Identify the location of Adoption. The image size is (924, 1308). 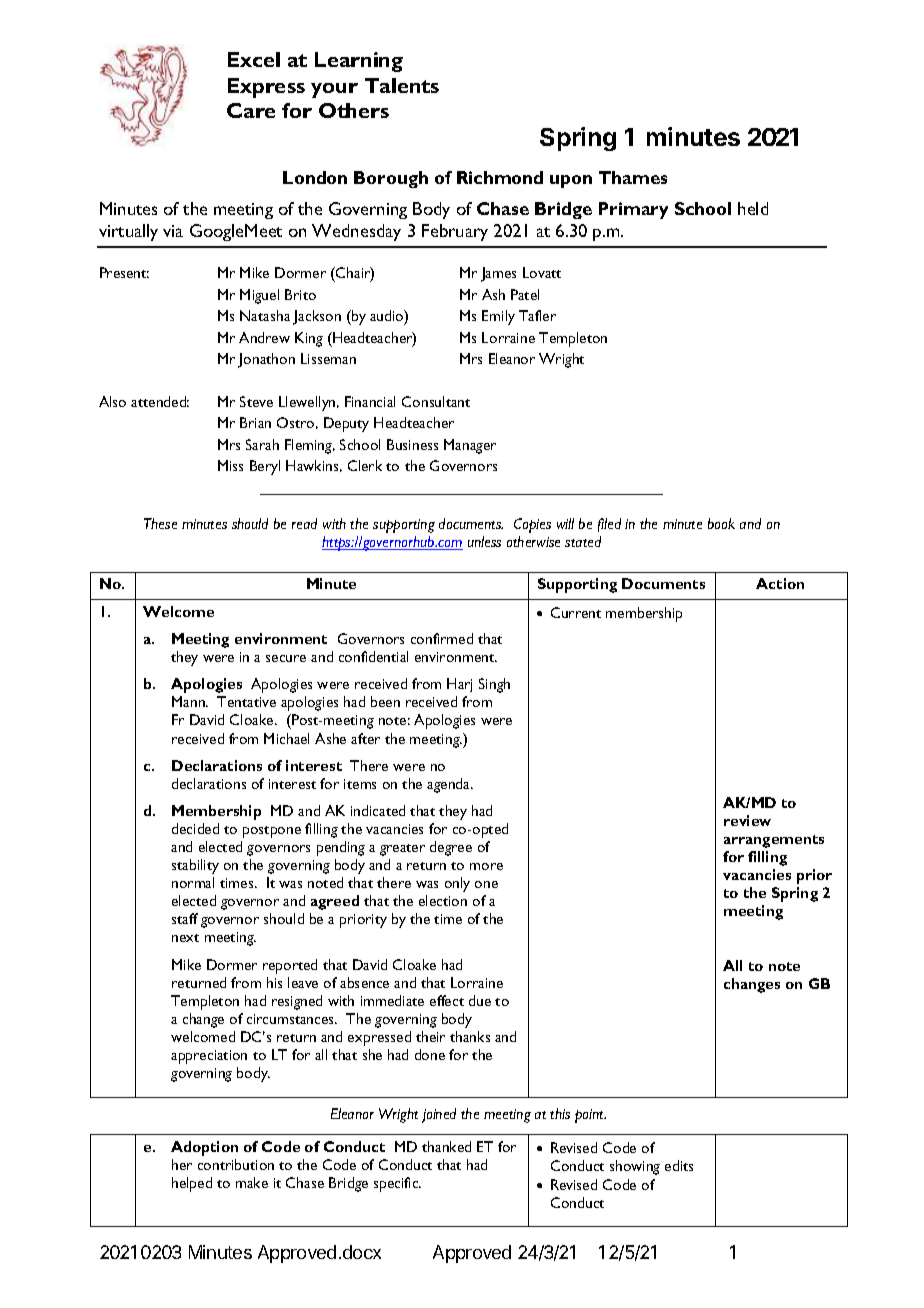
(204, 1148).
